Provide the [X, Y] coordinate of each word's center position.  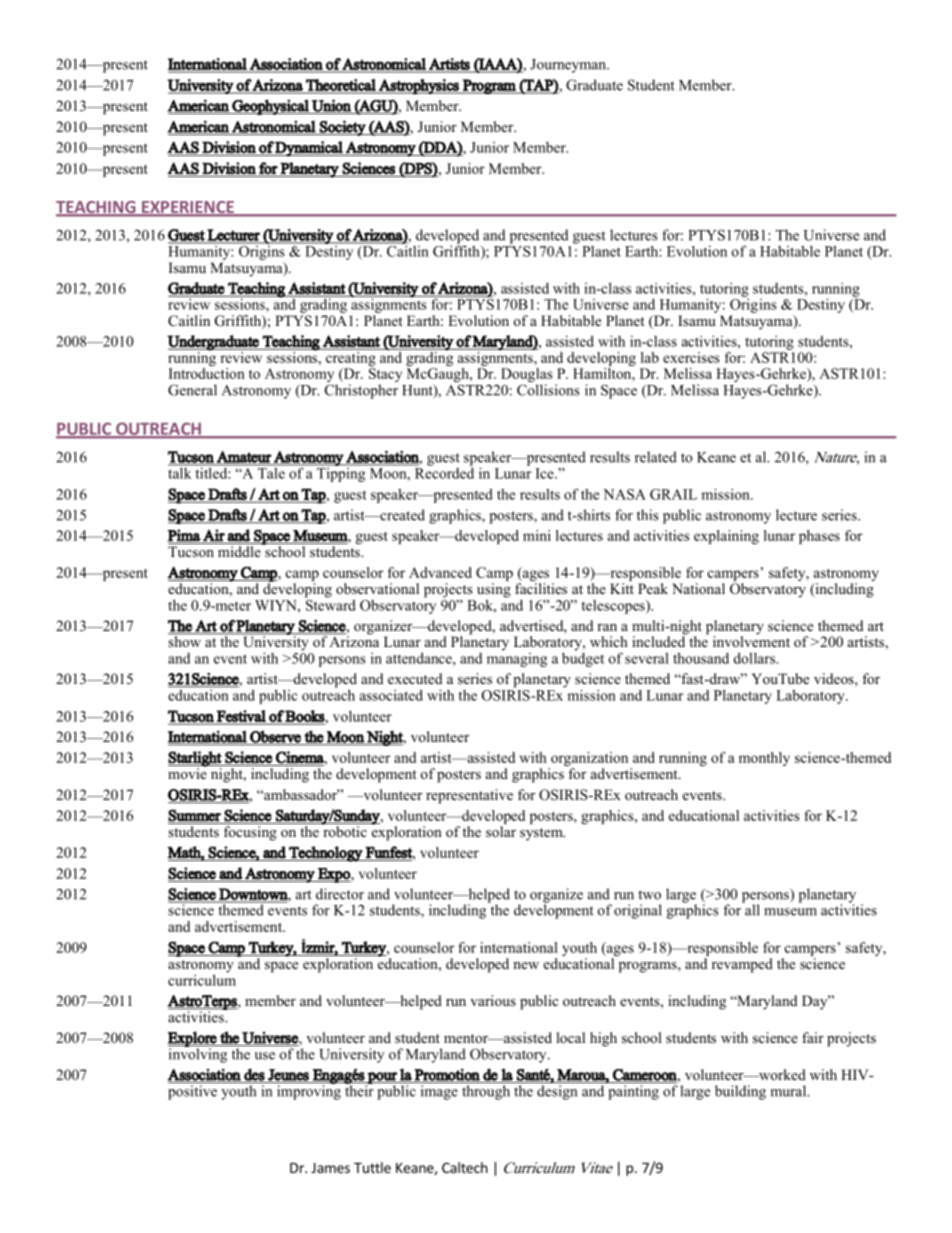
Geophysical [270, 107]
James [330, 1168]
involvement [751, 640]
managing [517, 658]
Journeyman [569, 66]
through [486, 1092]
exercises [691, 357]
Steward [330, 604]
